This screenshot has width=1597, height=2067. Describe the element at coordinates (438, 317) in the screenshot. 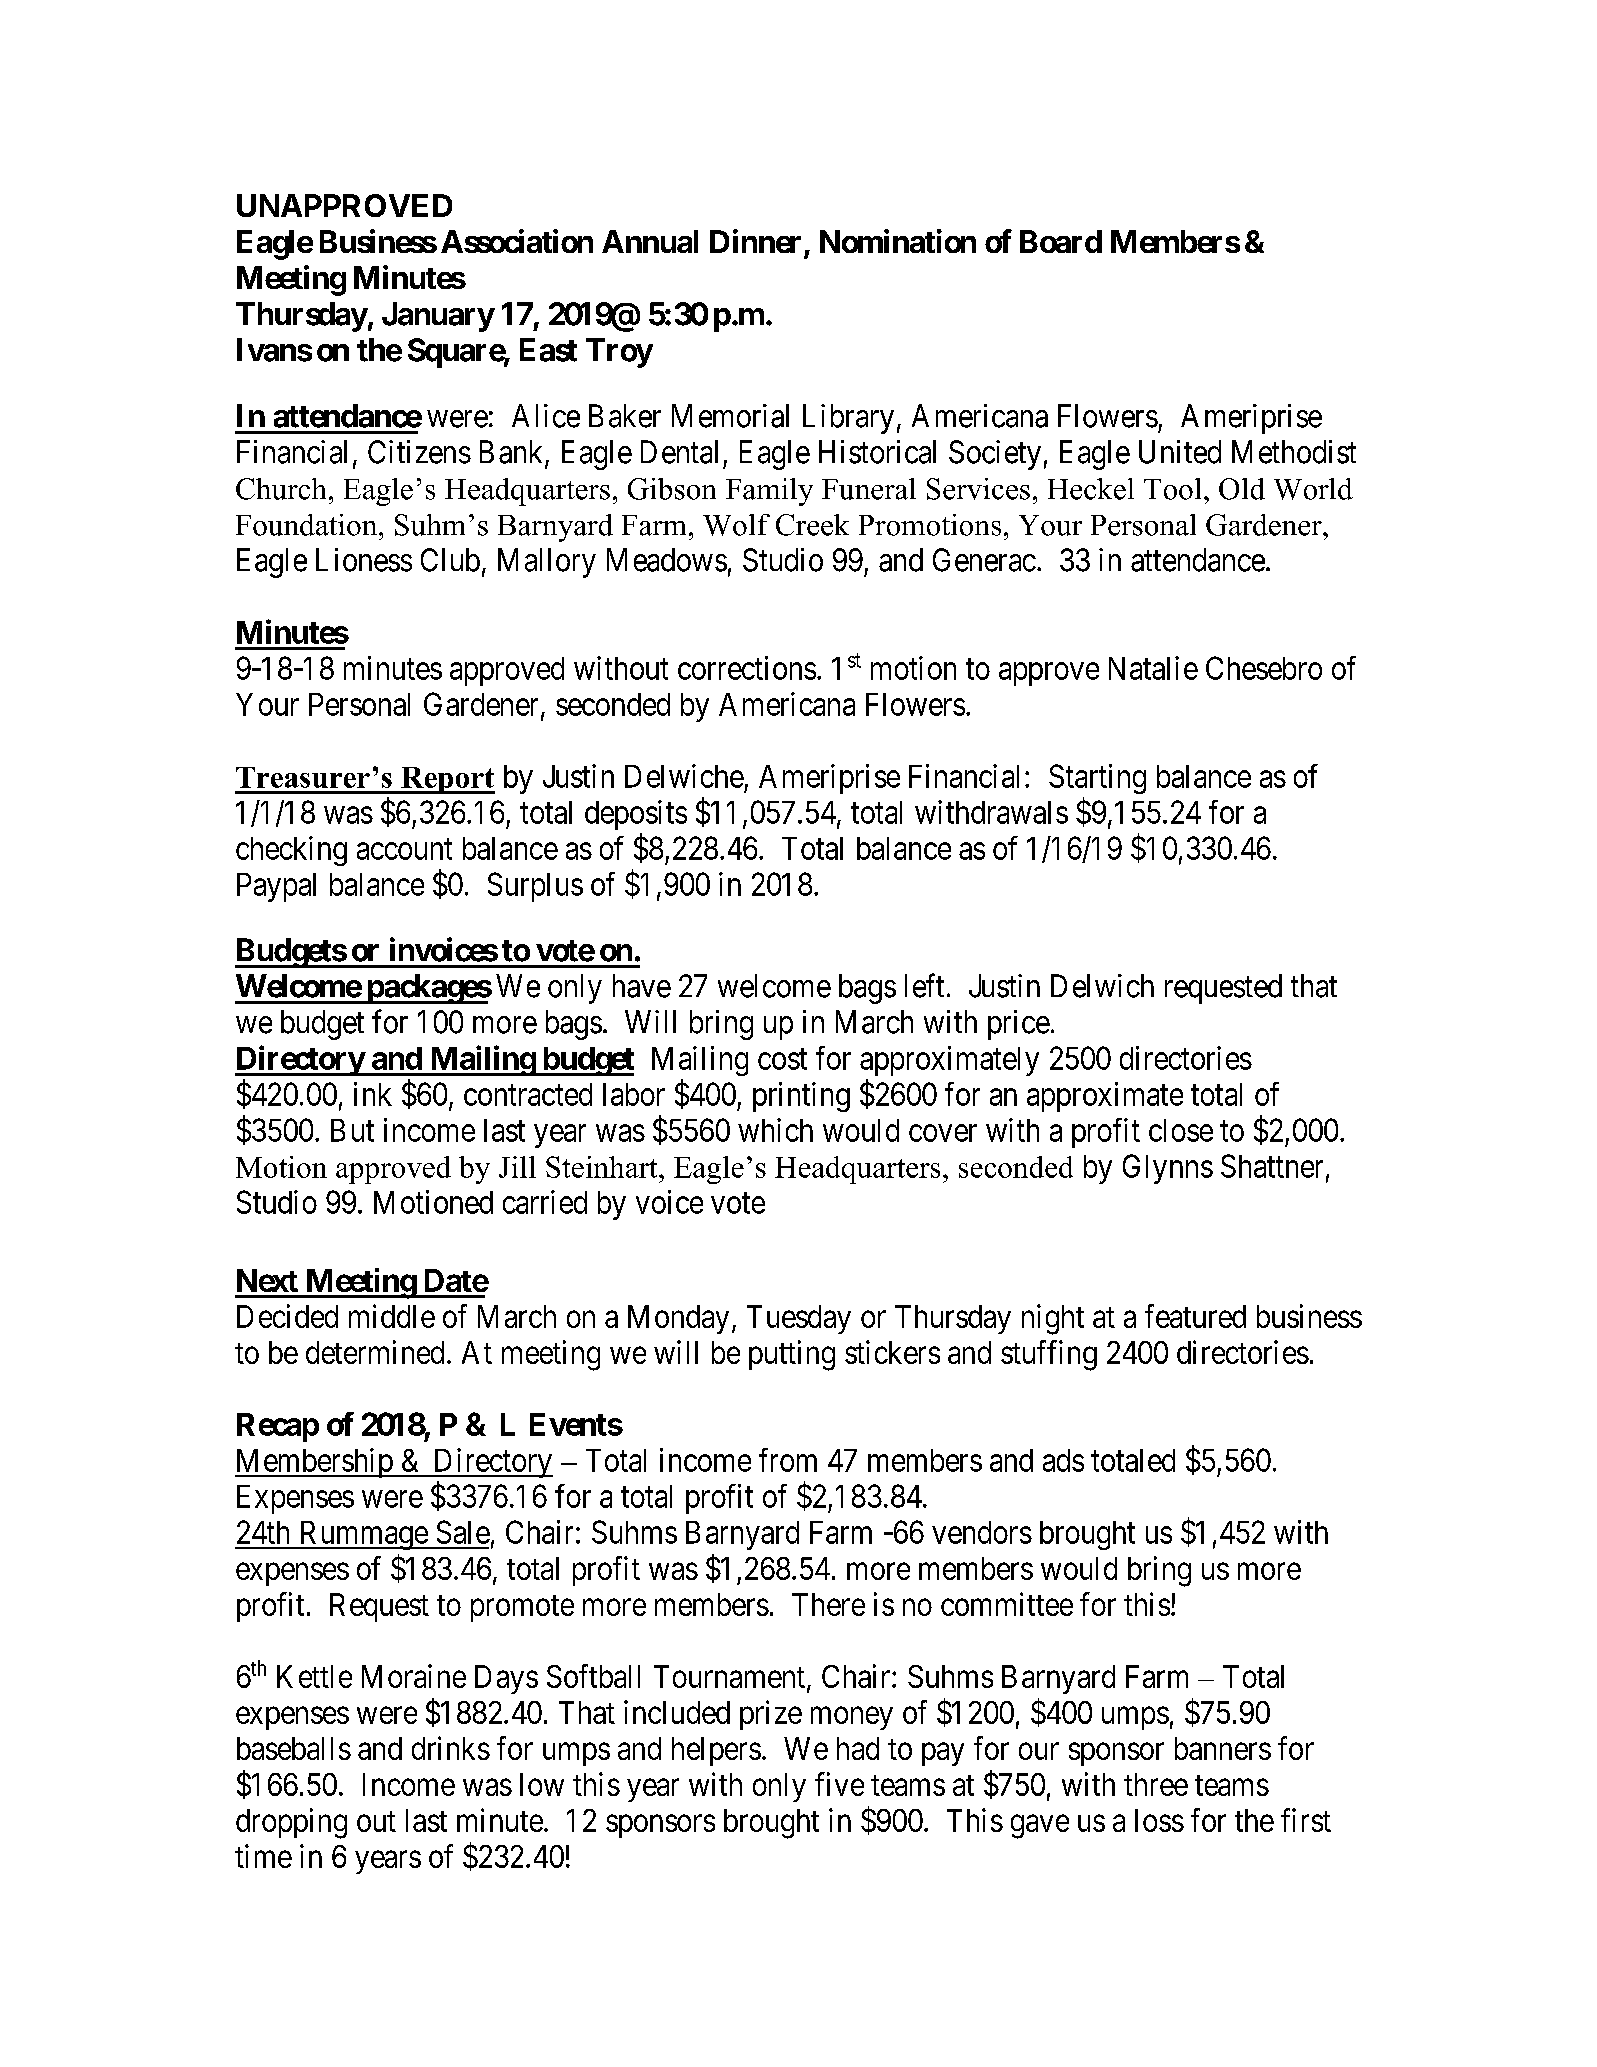

I see `January` at that location.
